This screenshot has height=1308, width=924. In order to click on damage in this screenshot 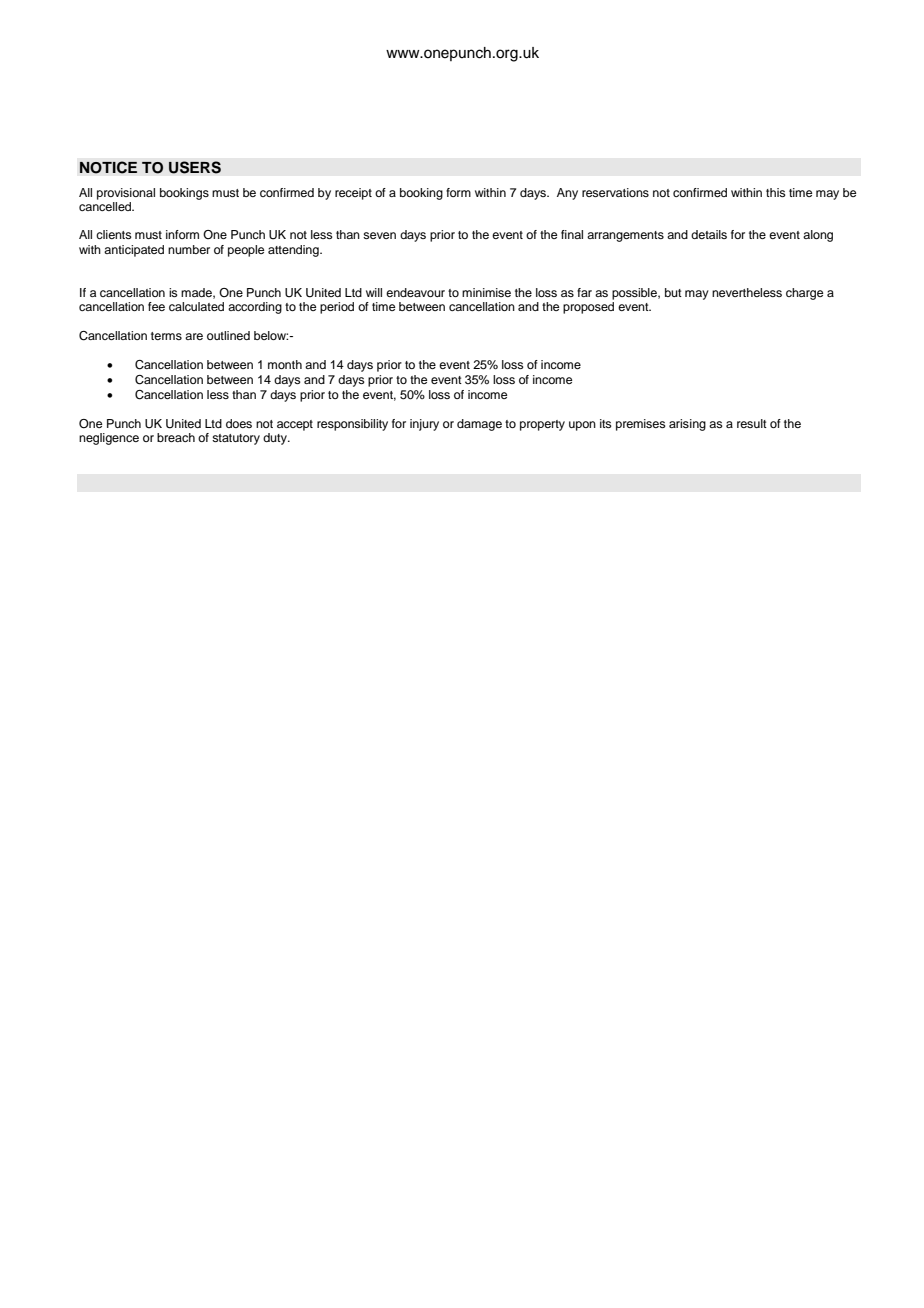, I will do `click(479, 425)`.
